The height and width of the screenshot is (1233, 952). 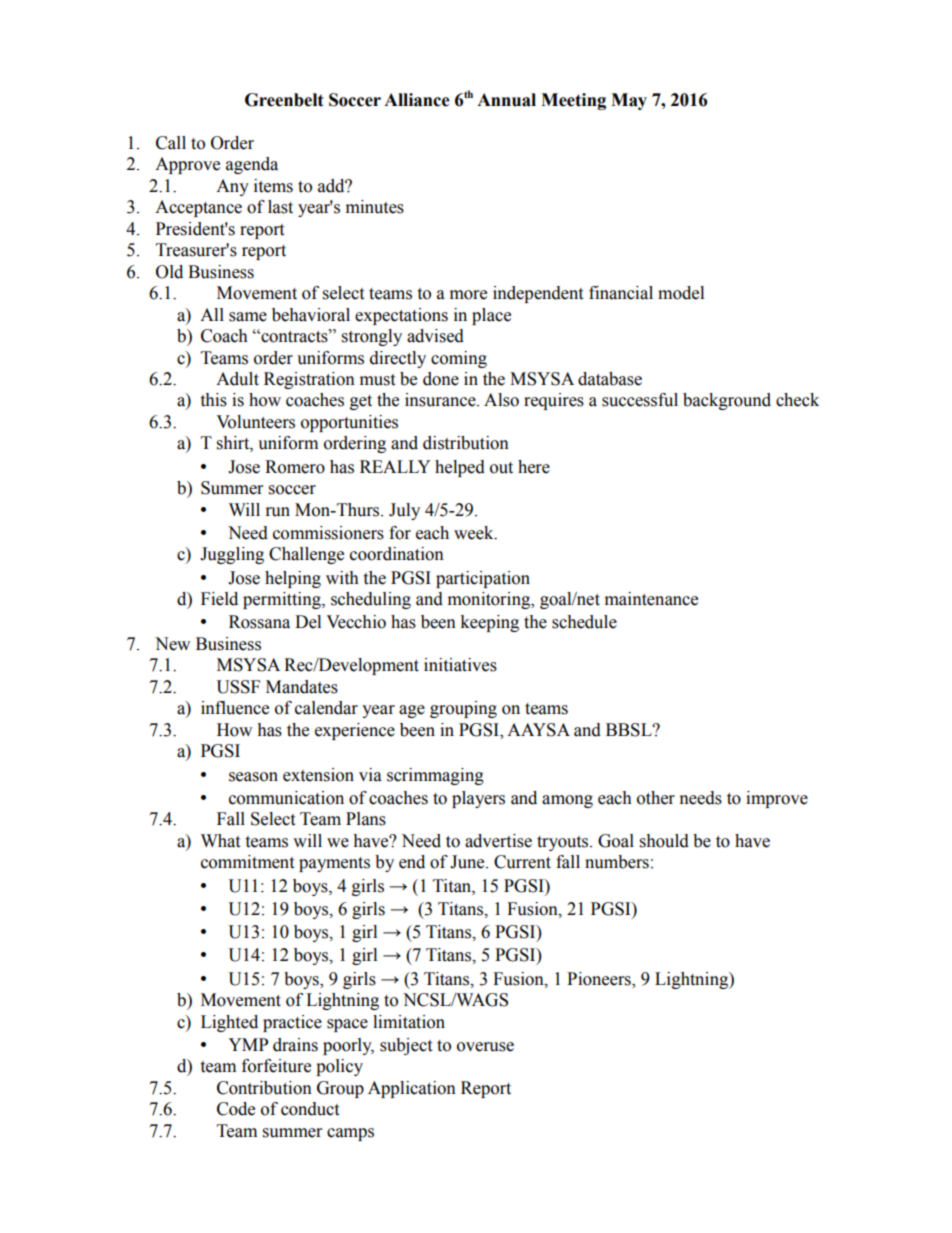 What do you see at coordinates (651, 599) in the screenshot?
I see `maintenance` at bounding box center [651, 599].
